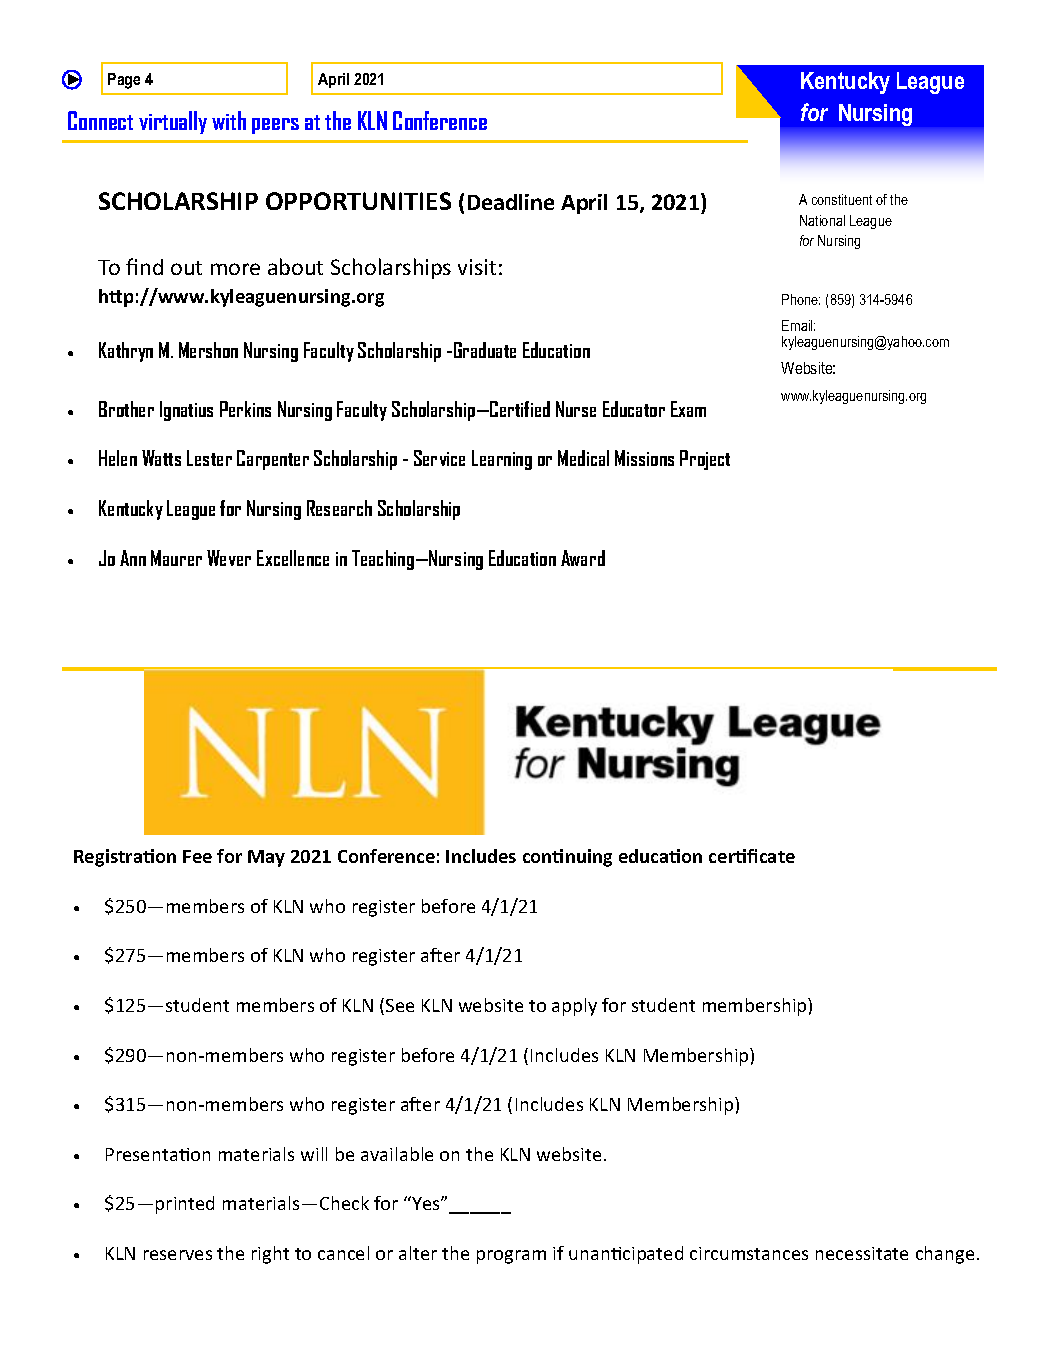  I want to click on Deadline, so click(511, 202).
